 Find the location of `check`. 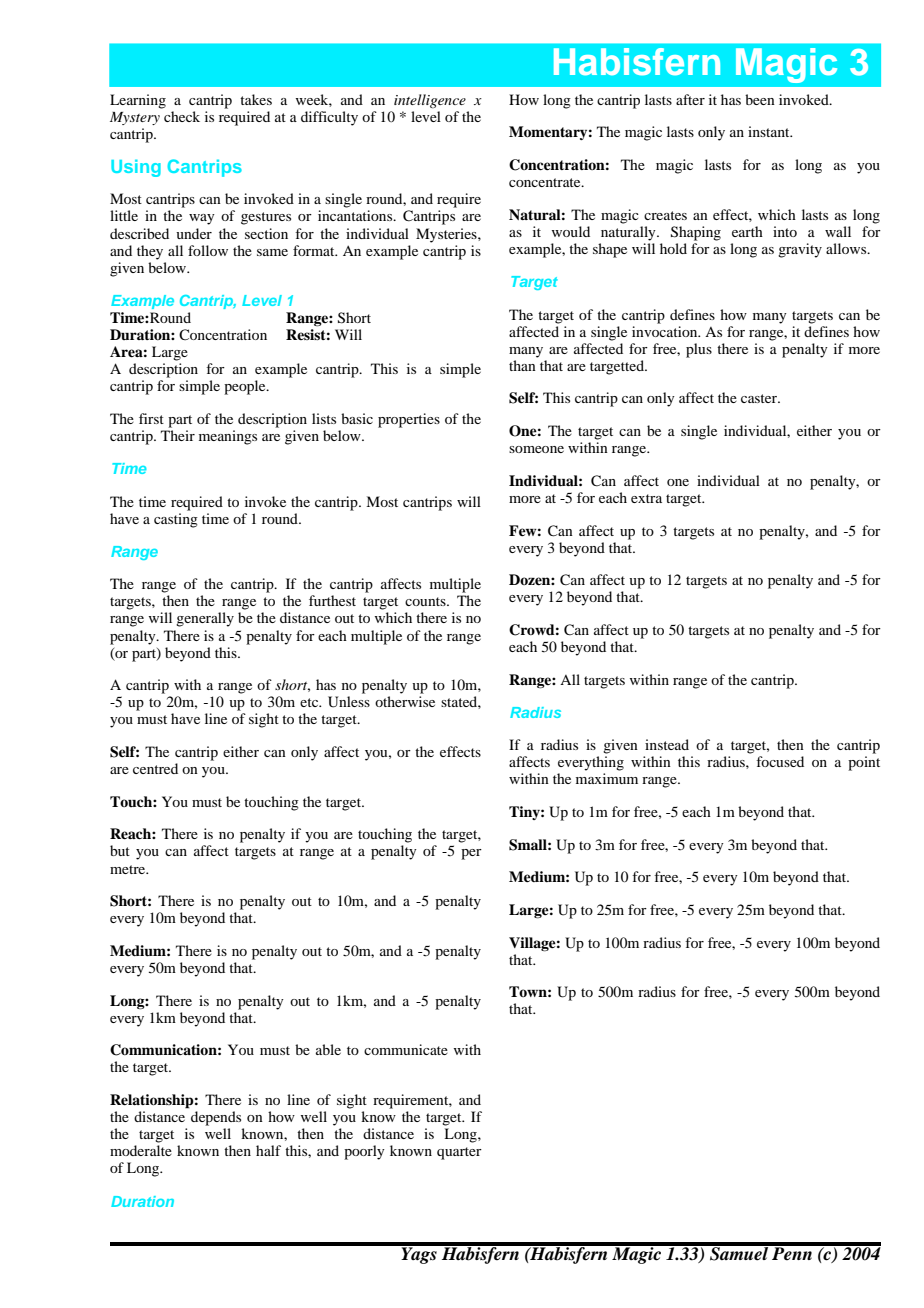

check is located at coordinates (182, 116).
